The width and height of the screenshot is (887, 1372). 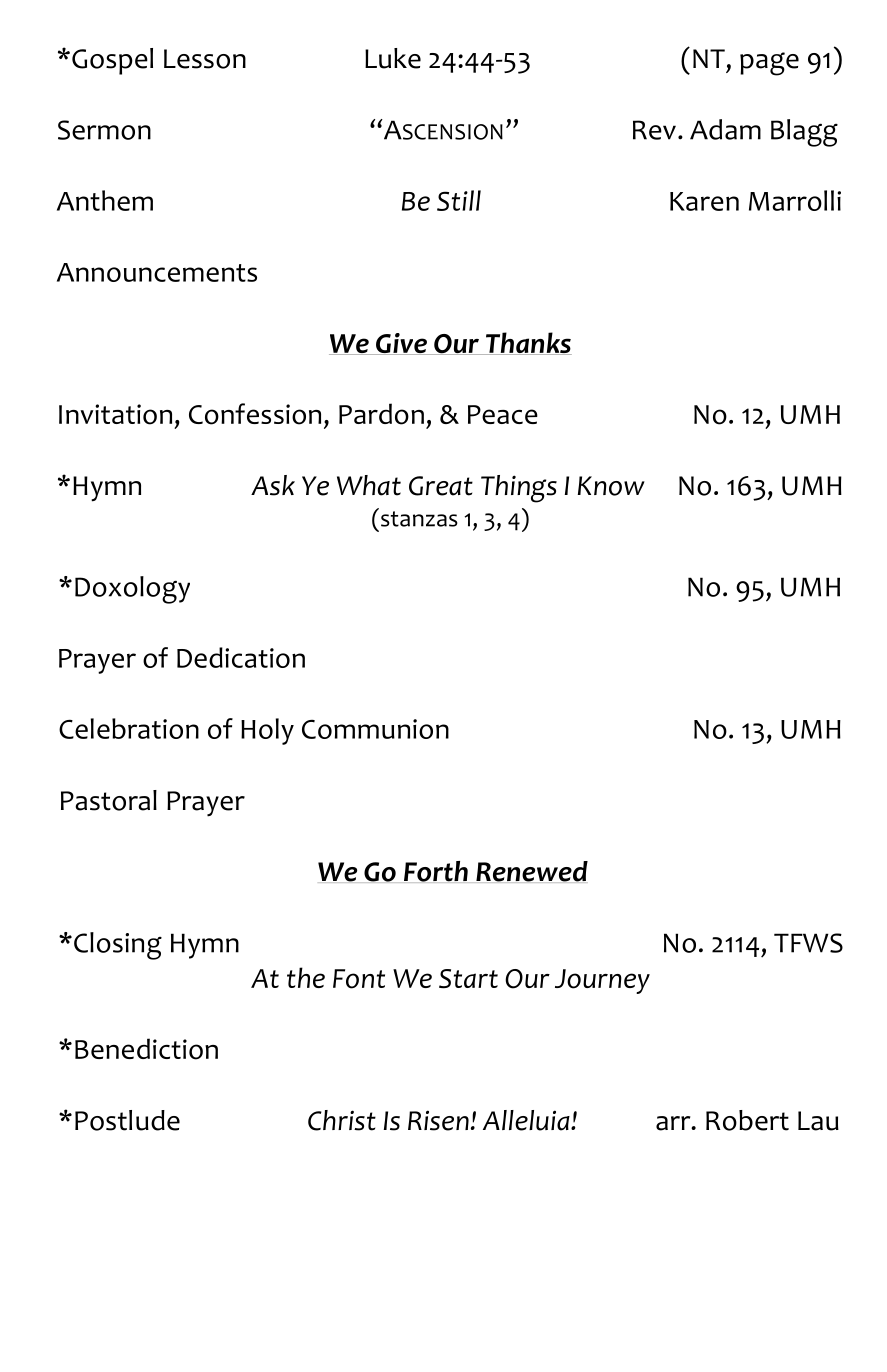 What do you see at coordinates (146, 1049) in the screenshot?
I see `Benediction` at bounding box center [146, 1049].
